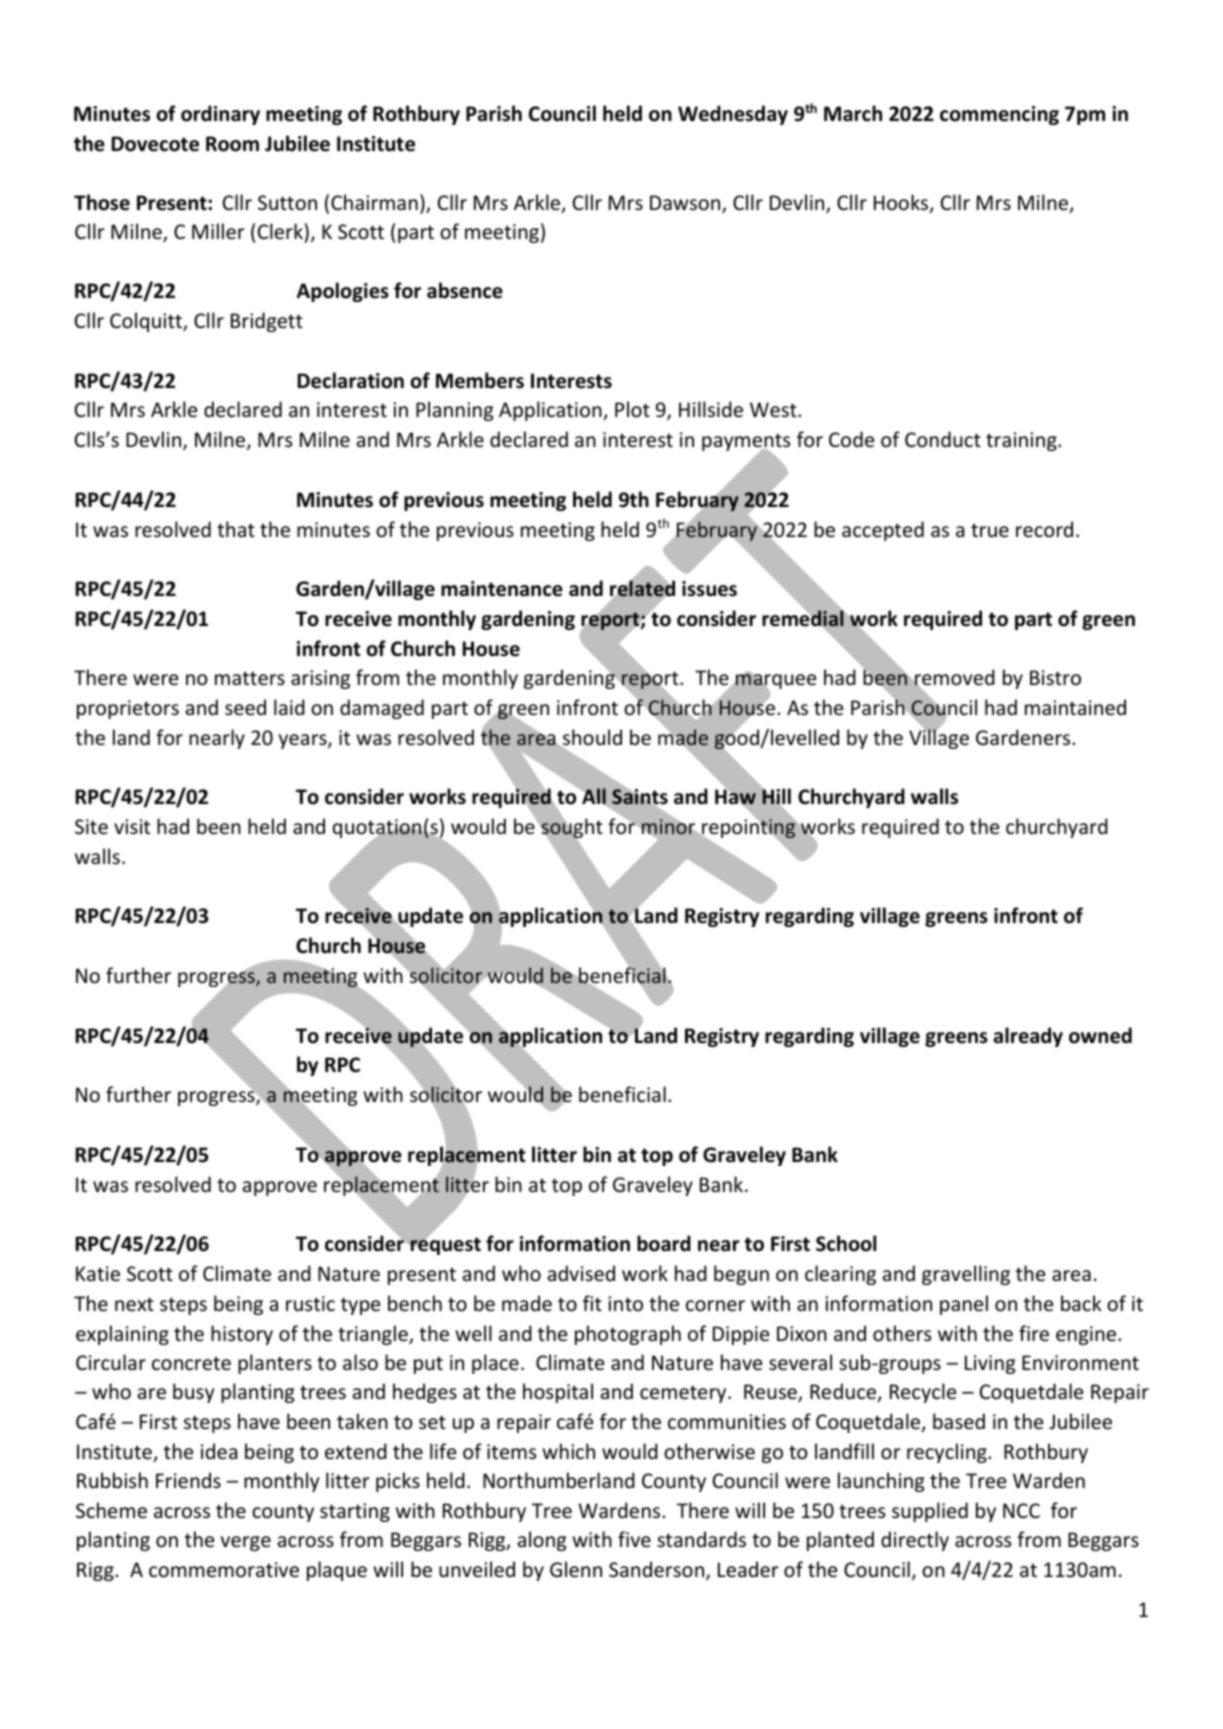 This document has width=1223, height=1729. I want to click on Dawson, so click(686, 204).
